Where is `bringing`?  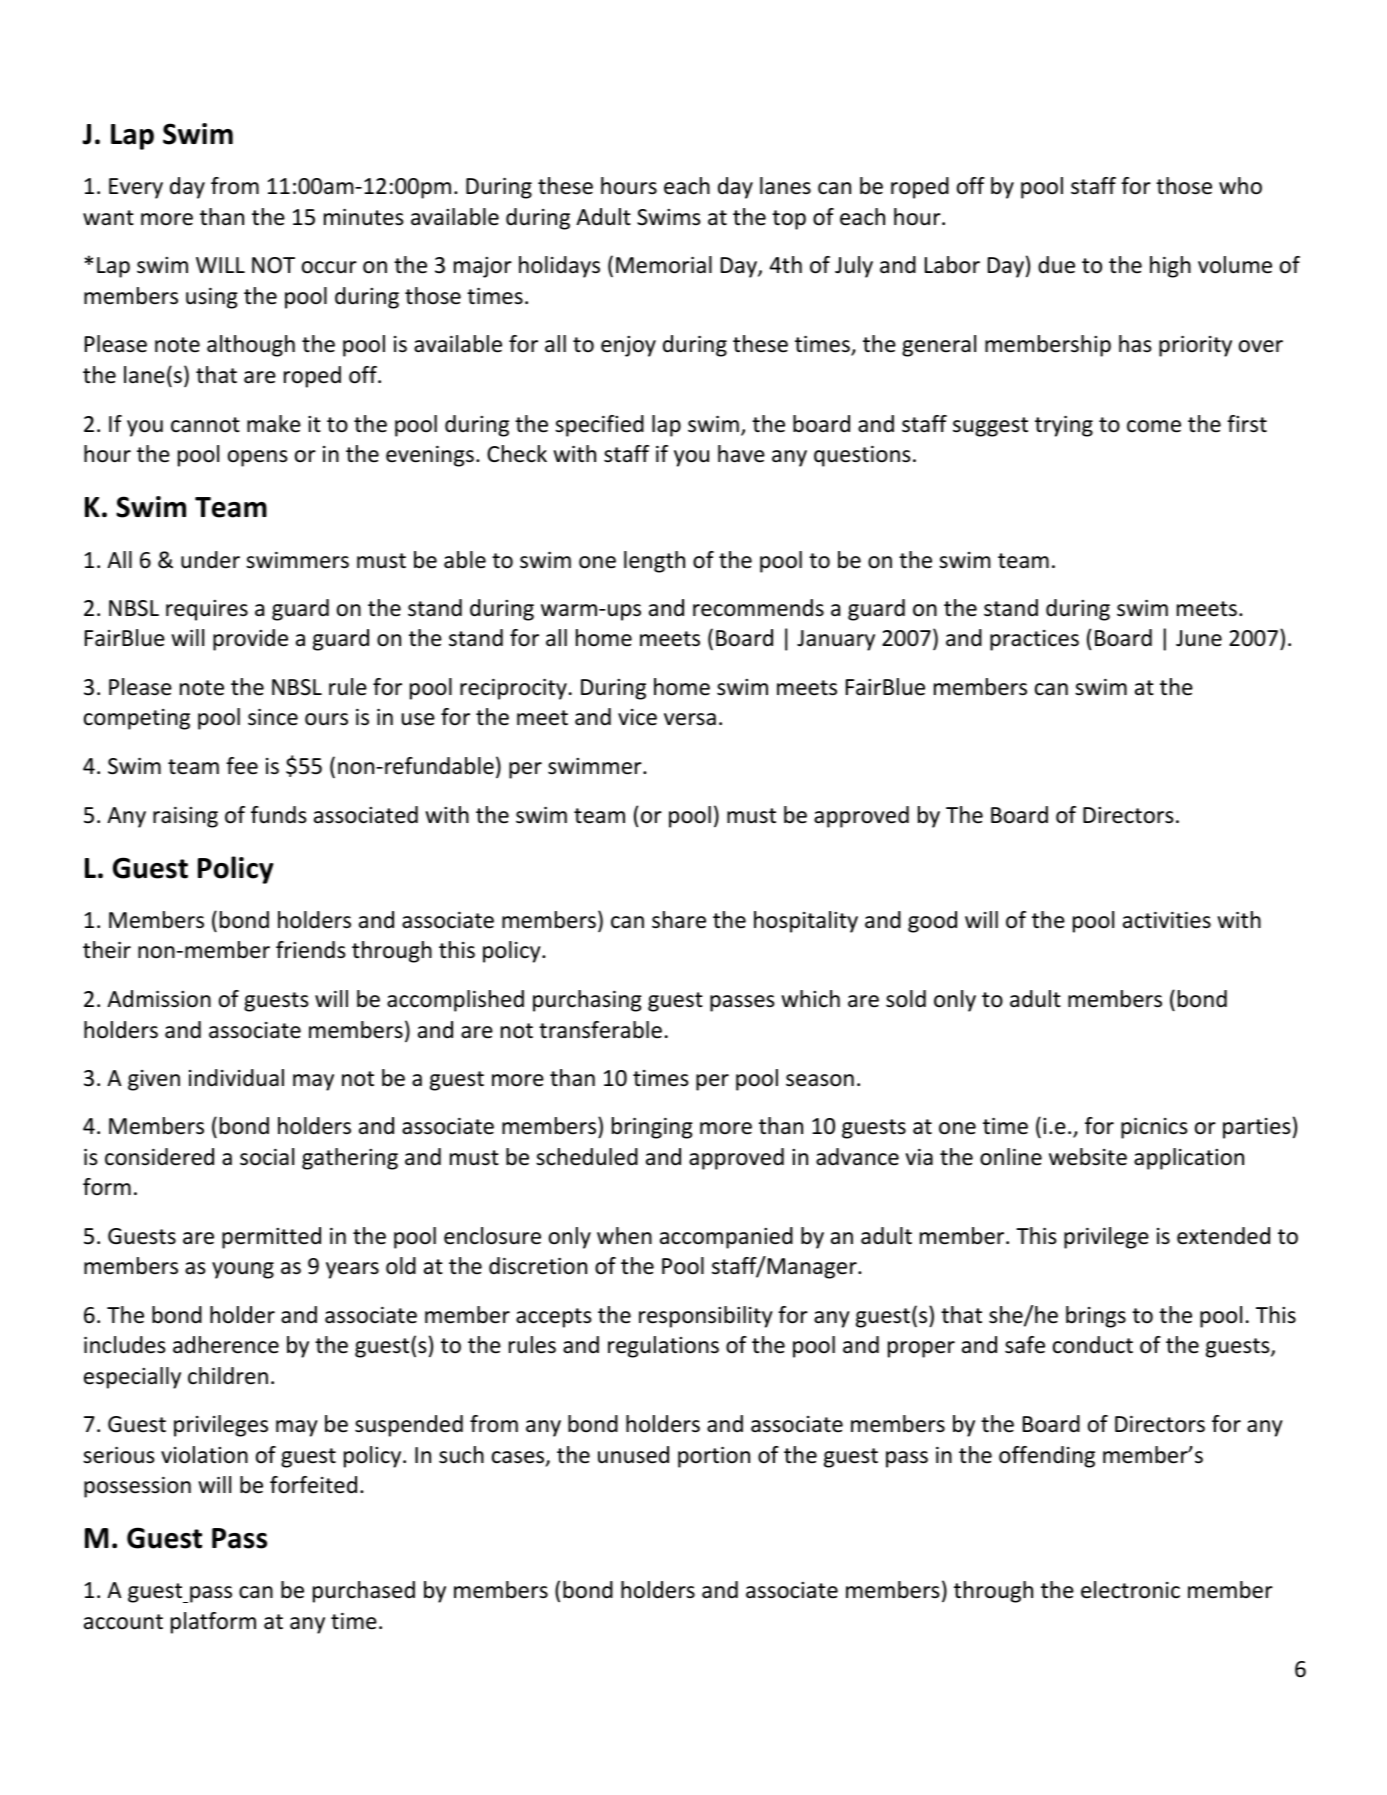
bringing is located at coordinates (652, 1128).
